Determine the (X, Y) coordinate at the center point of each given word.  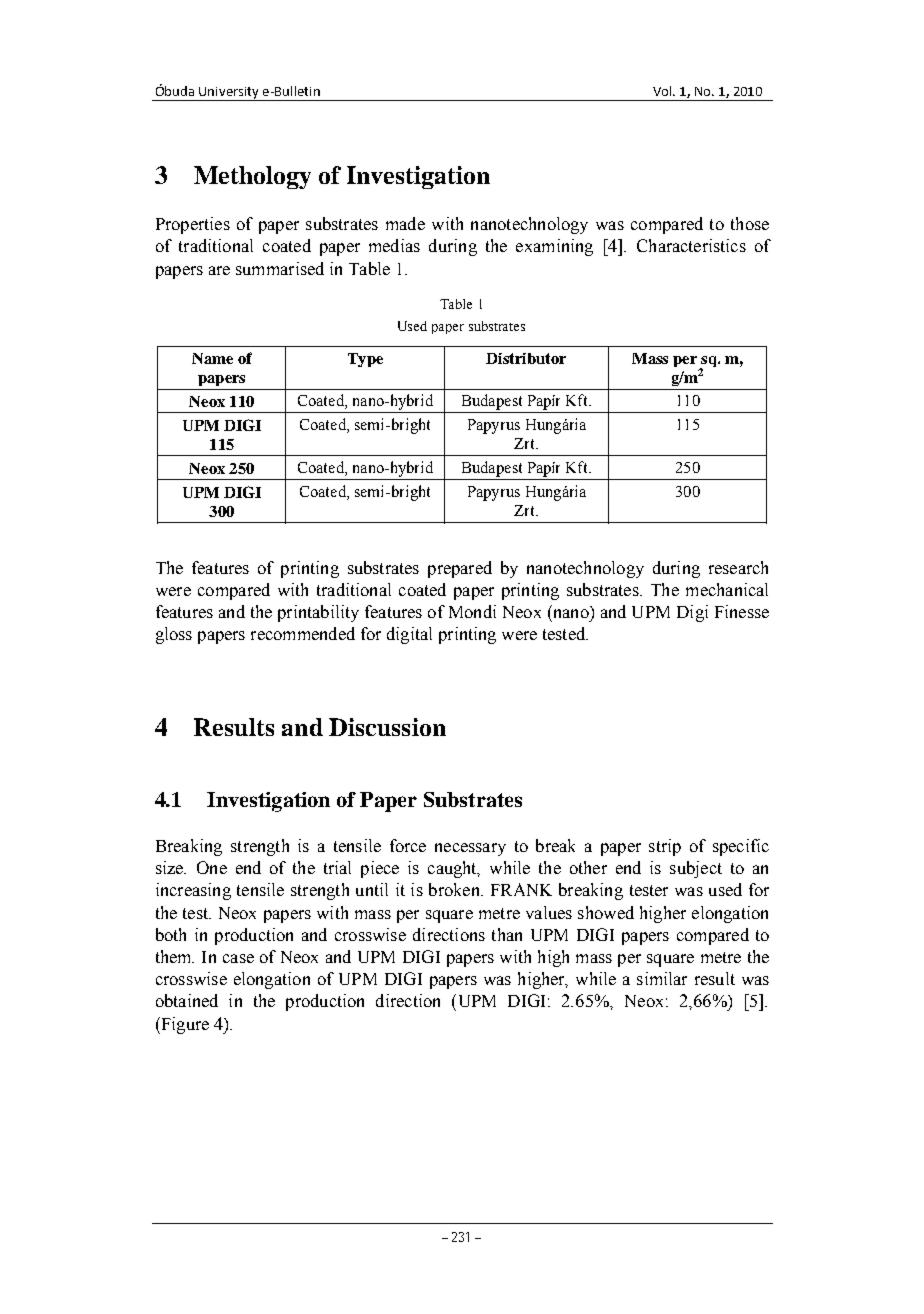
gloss (174, 635)
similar (662, 978)
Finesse (742, 611)
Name (212, 358)
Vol (662, 91)
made (405, 223)
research (738, 567)
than (507, 934)
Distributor (526, 358)
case (238, 958)
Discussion (387, 727)
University (229, 94)
